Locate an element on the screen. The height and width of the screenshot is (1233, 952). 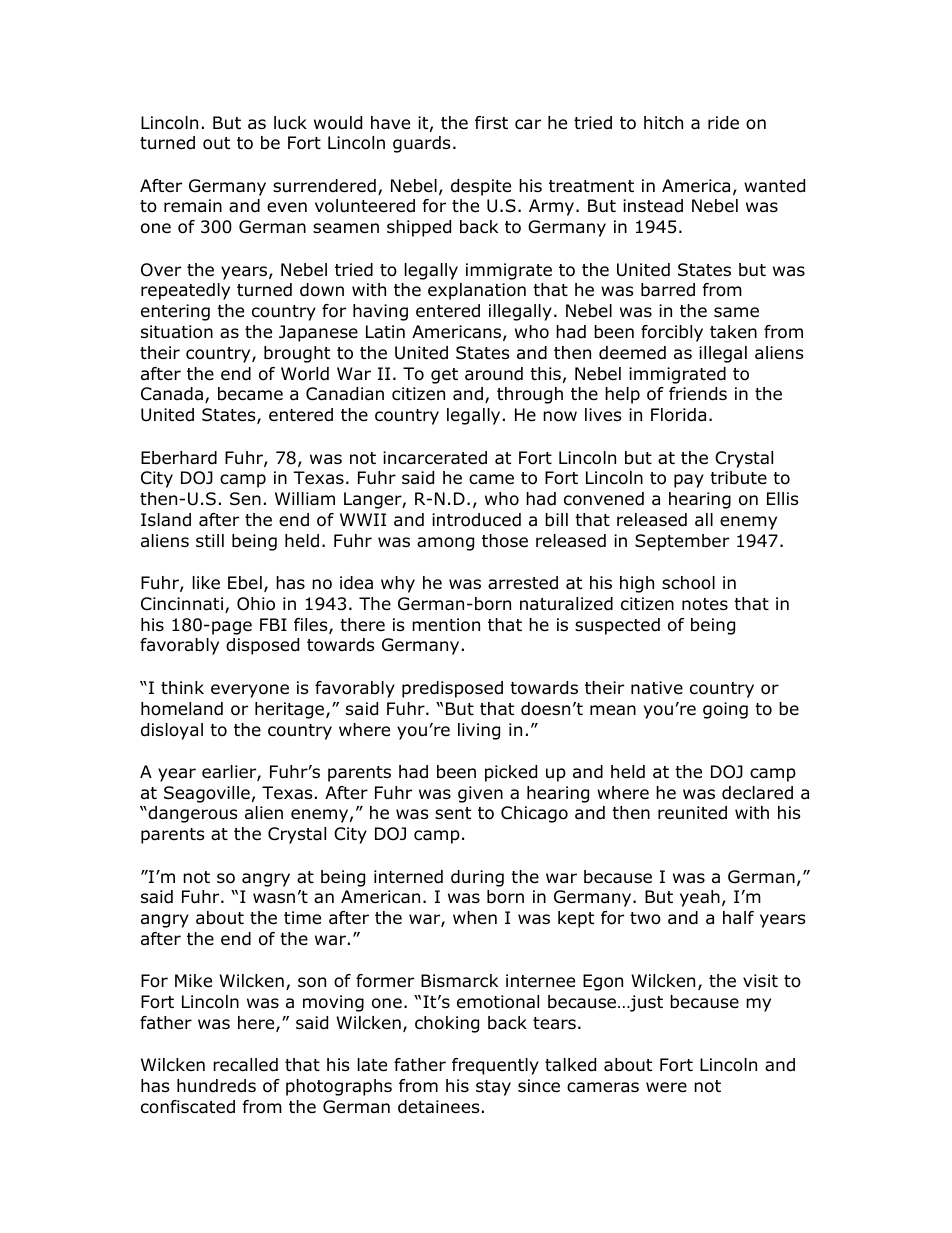
Eberhard is located at coordinates (179, 458).
